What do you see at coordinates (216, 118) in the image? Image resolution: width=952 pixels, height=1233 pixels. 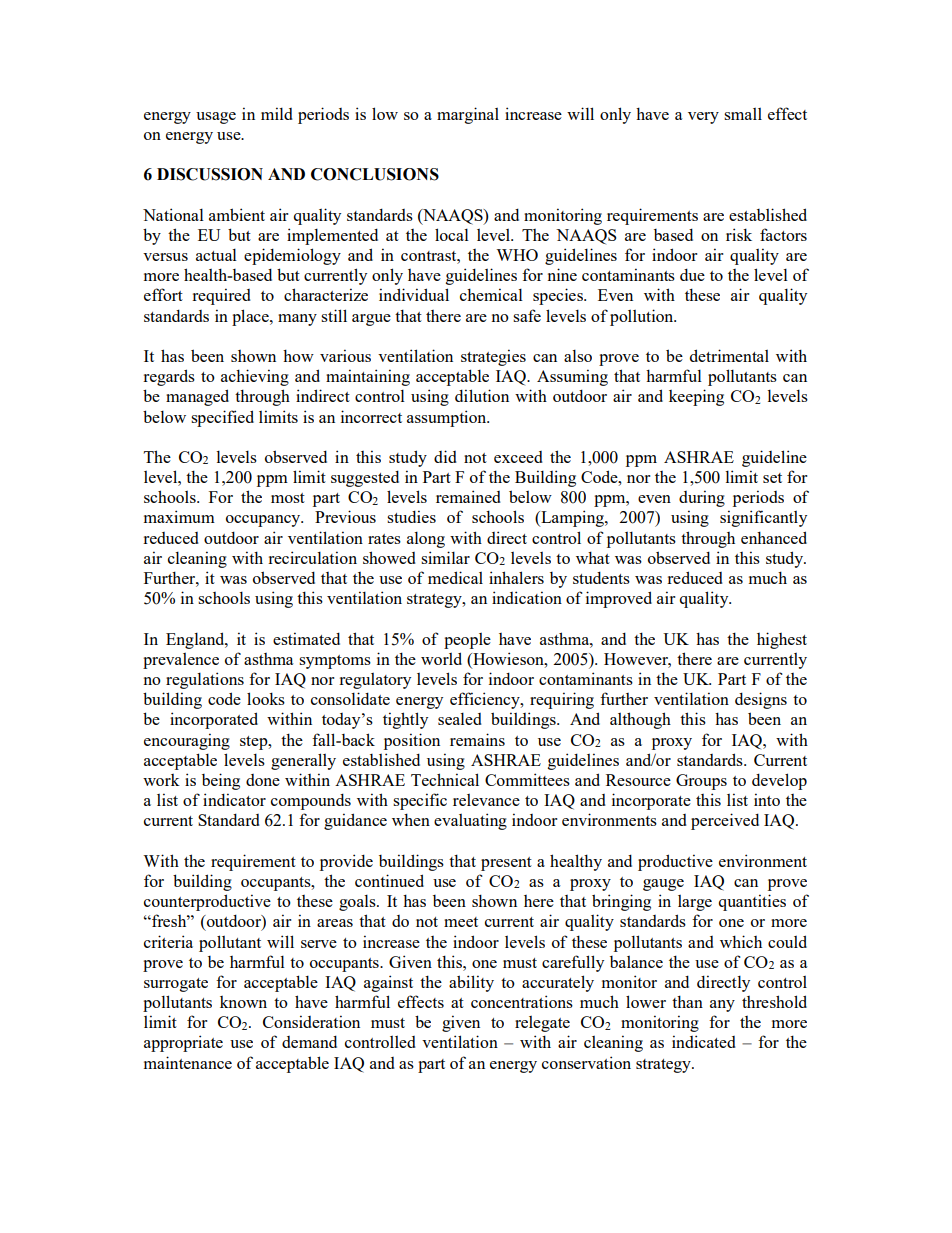 I see `usage` at bounding box center [216, 118].
